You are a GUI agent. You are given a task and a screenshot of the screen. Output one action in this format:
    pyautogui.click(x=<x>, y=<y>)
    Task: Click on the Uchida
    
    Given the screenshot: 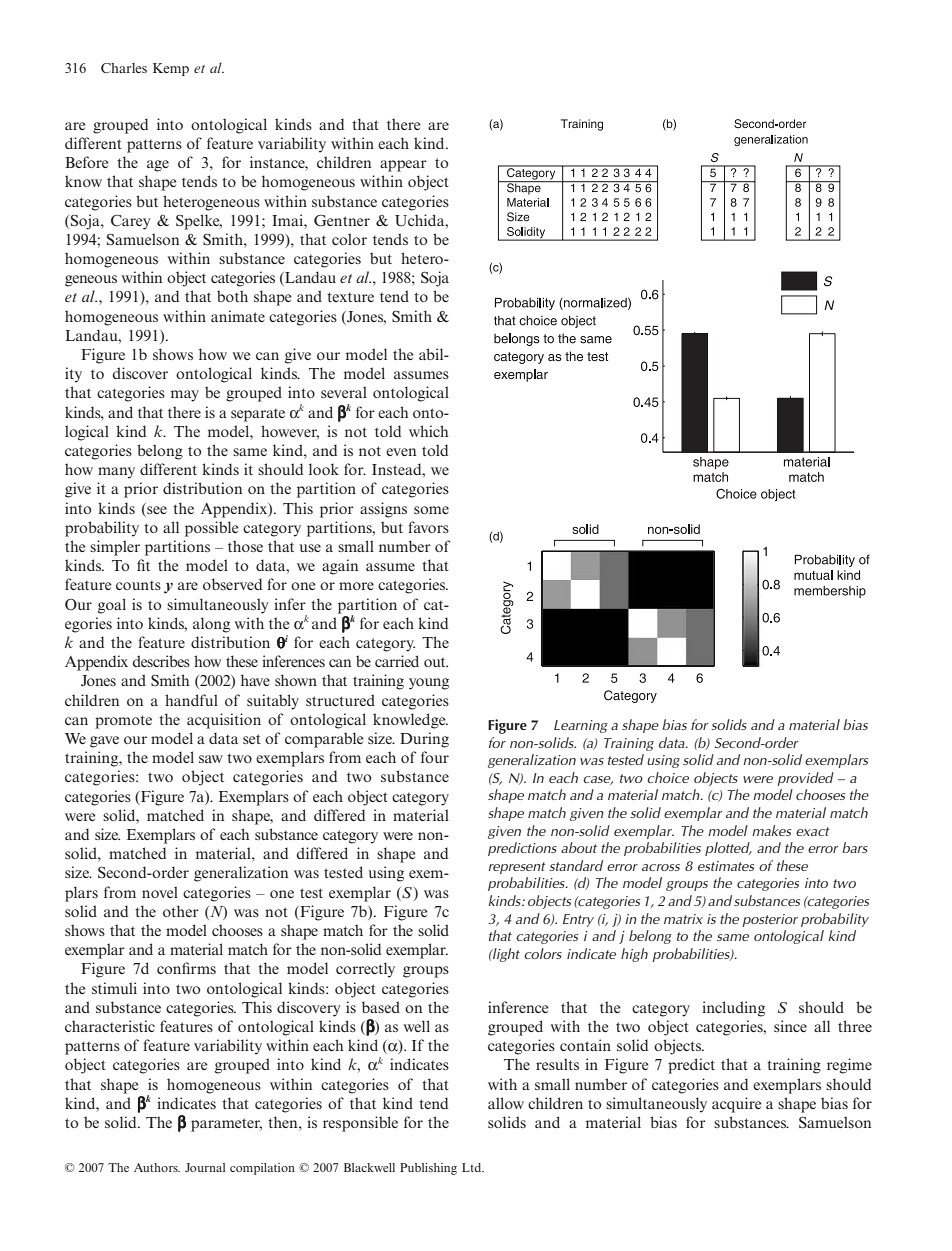 What is the action you would take?
    pyautogui.click(x=421, y=220)
